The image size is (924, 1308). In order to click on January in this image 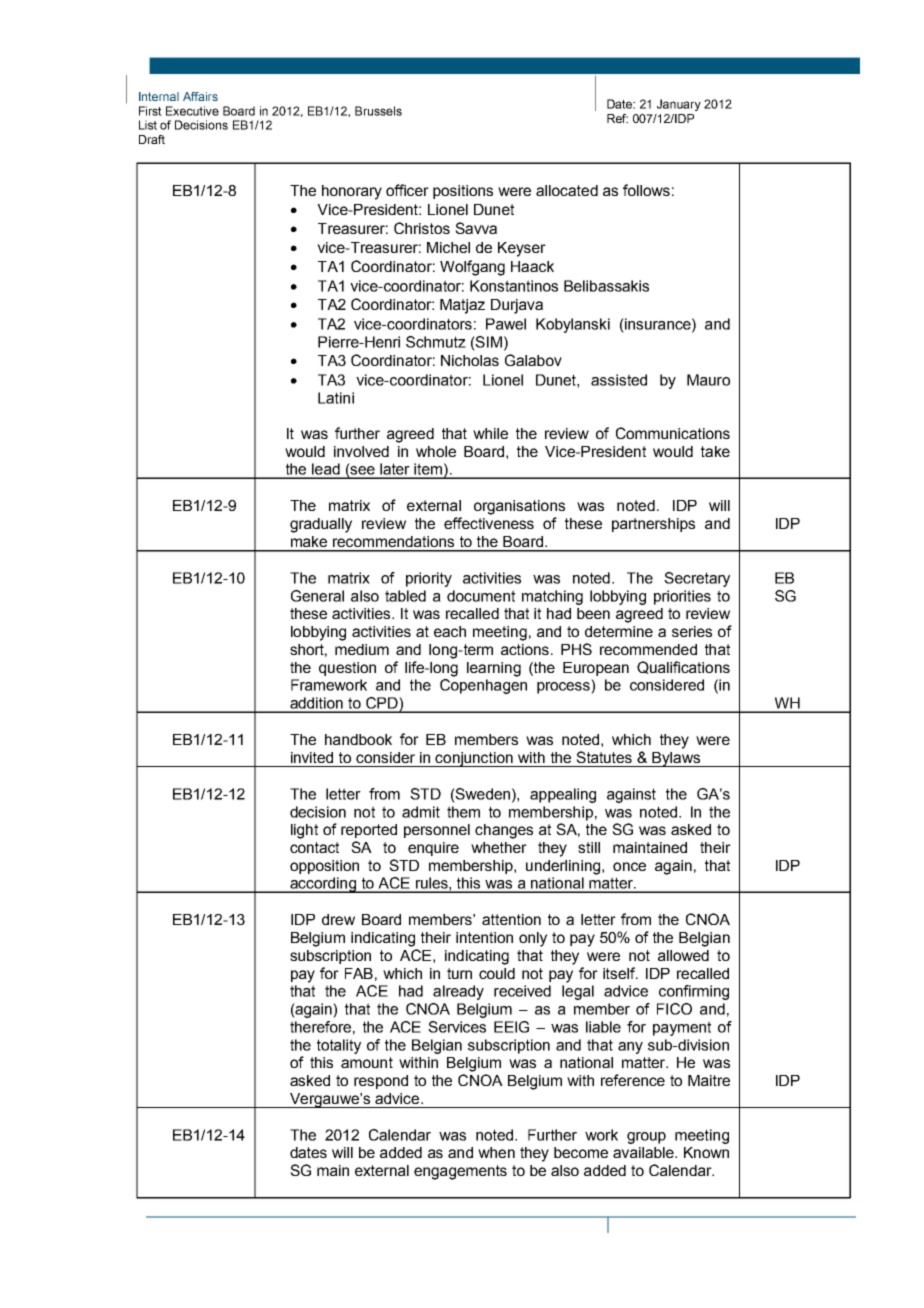, I will do `click(679, 105)`.
